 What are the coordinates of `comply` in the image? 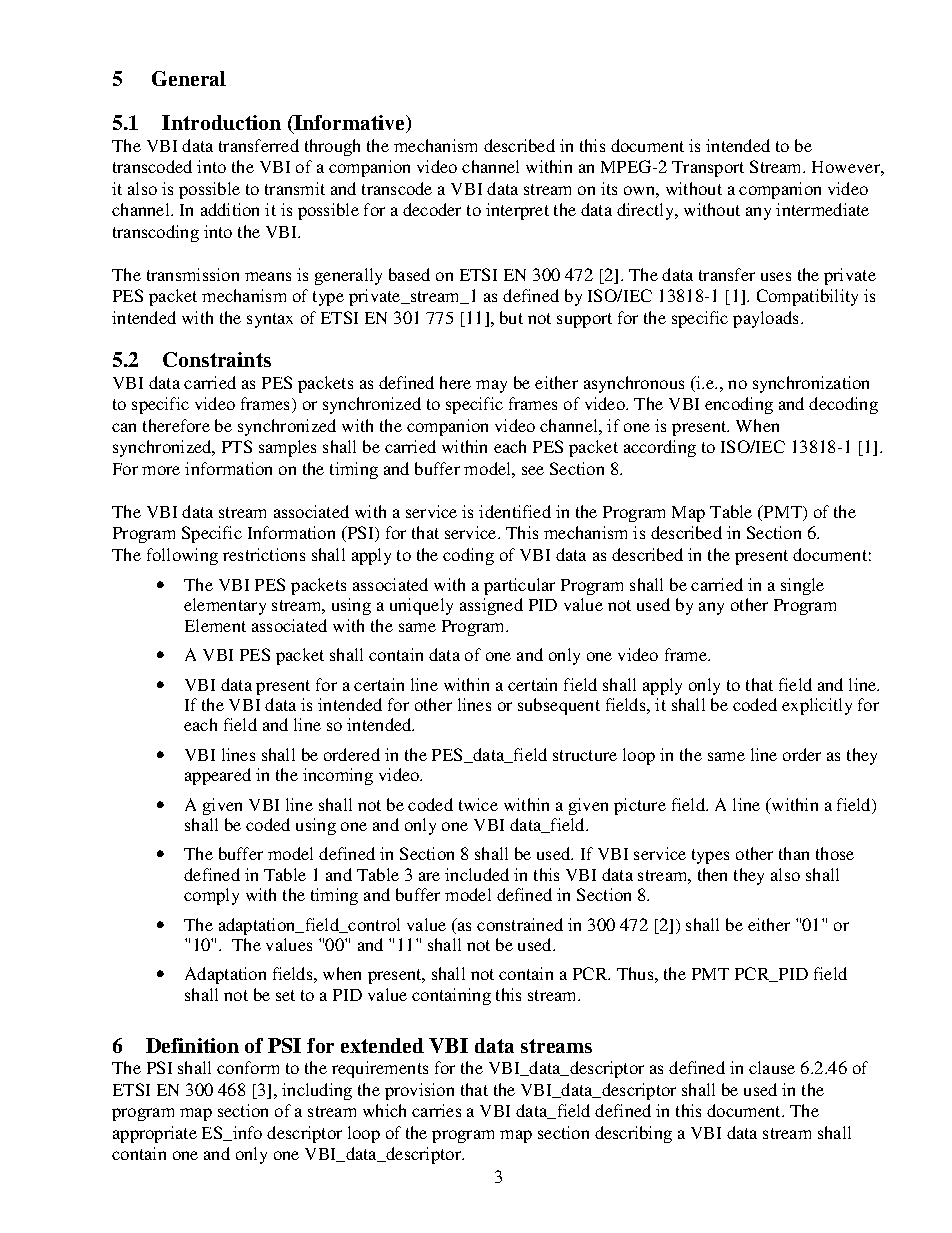 It's located at (211, 896).
